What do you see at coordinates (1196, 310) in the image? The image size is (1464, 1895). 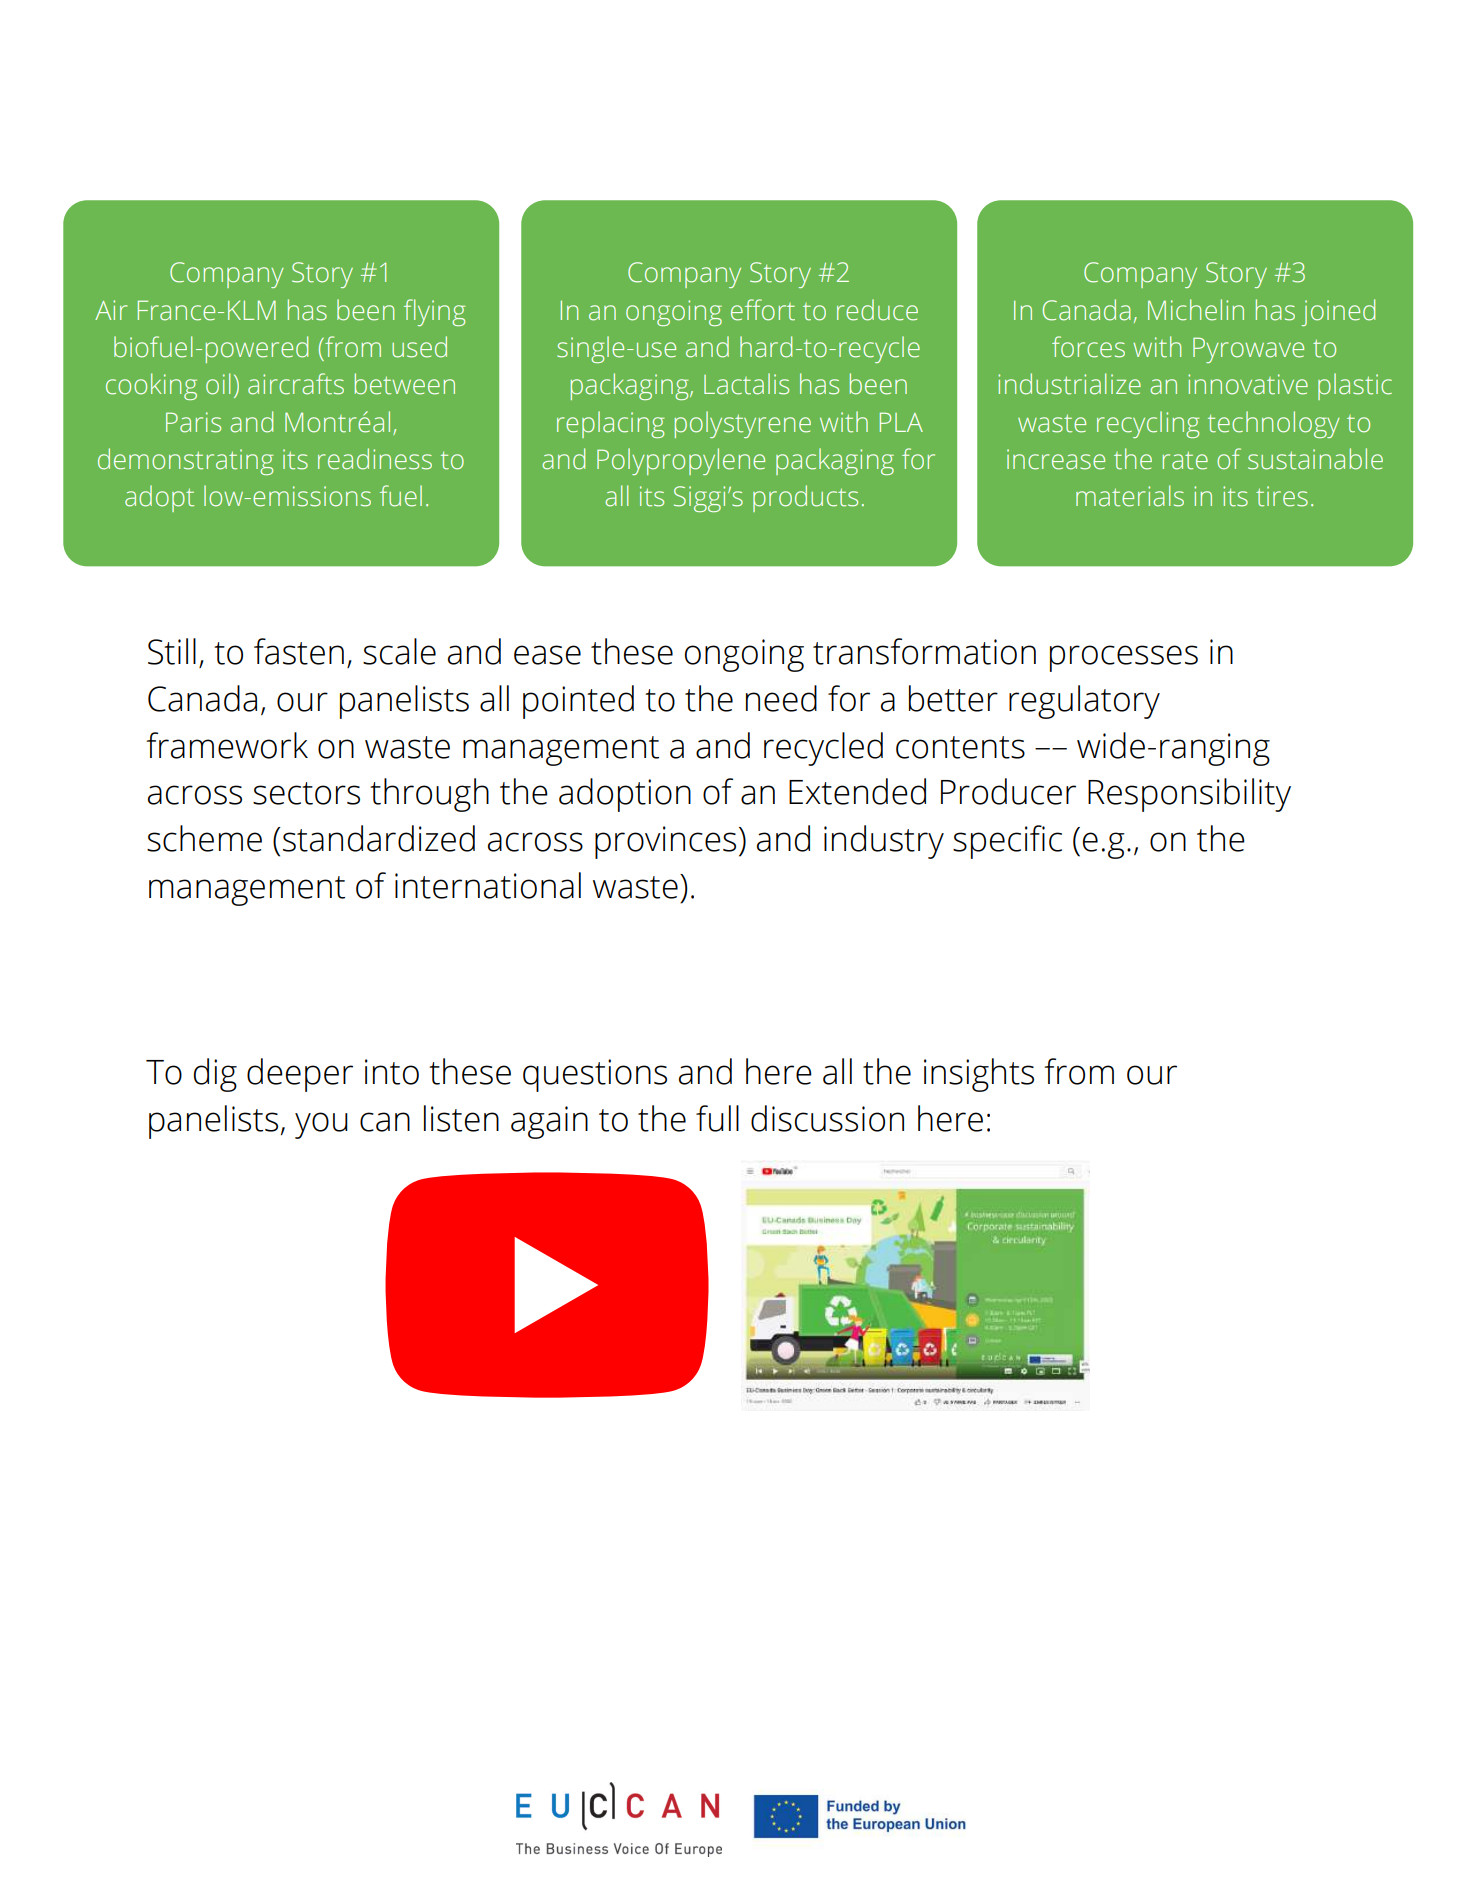 I see `Michelin` at bounding box center [1196, 310].
